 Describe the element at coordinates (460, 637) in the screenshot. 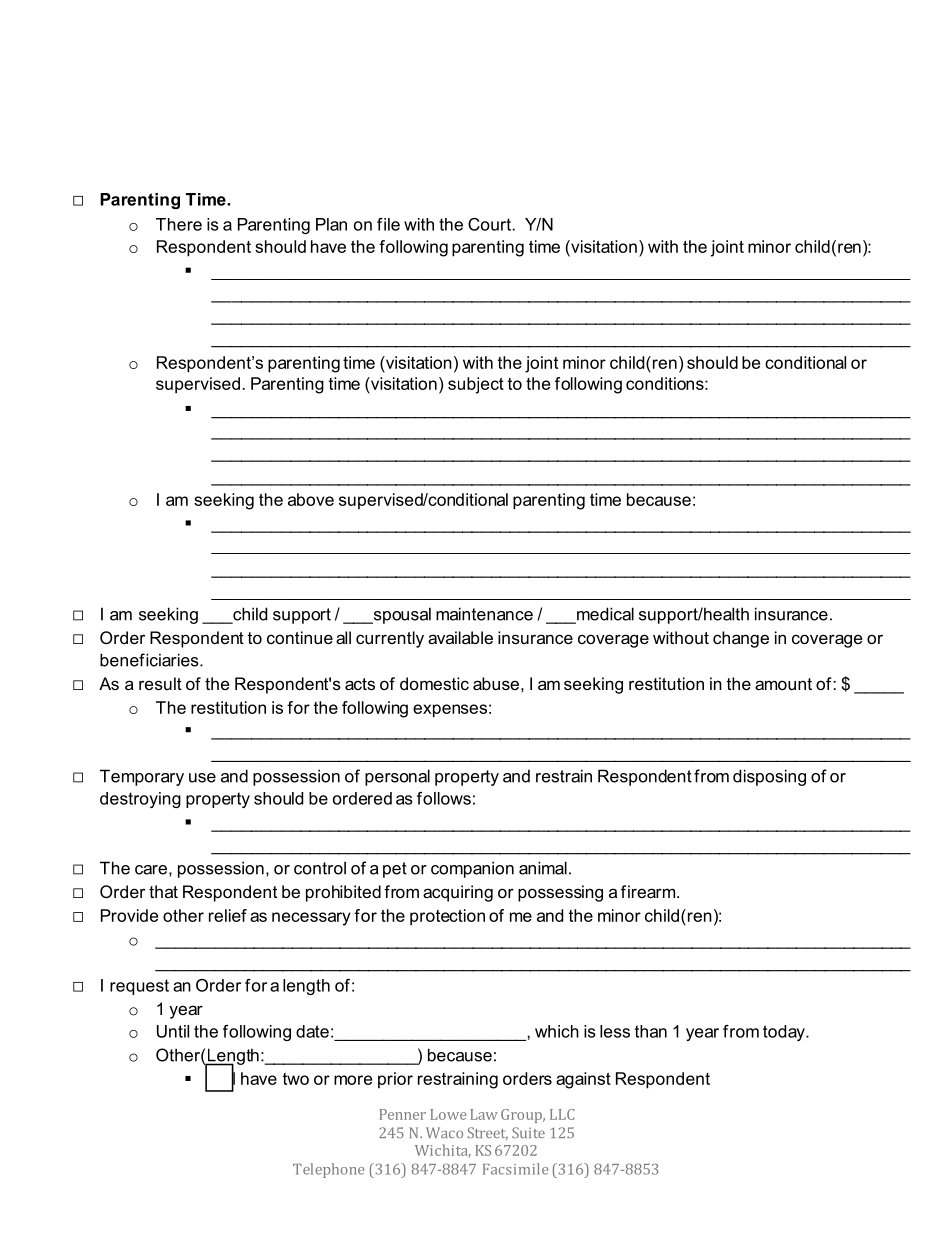

I see `available` at that location.
